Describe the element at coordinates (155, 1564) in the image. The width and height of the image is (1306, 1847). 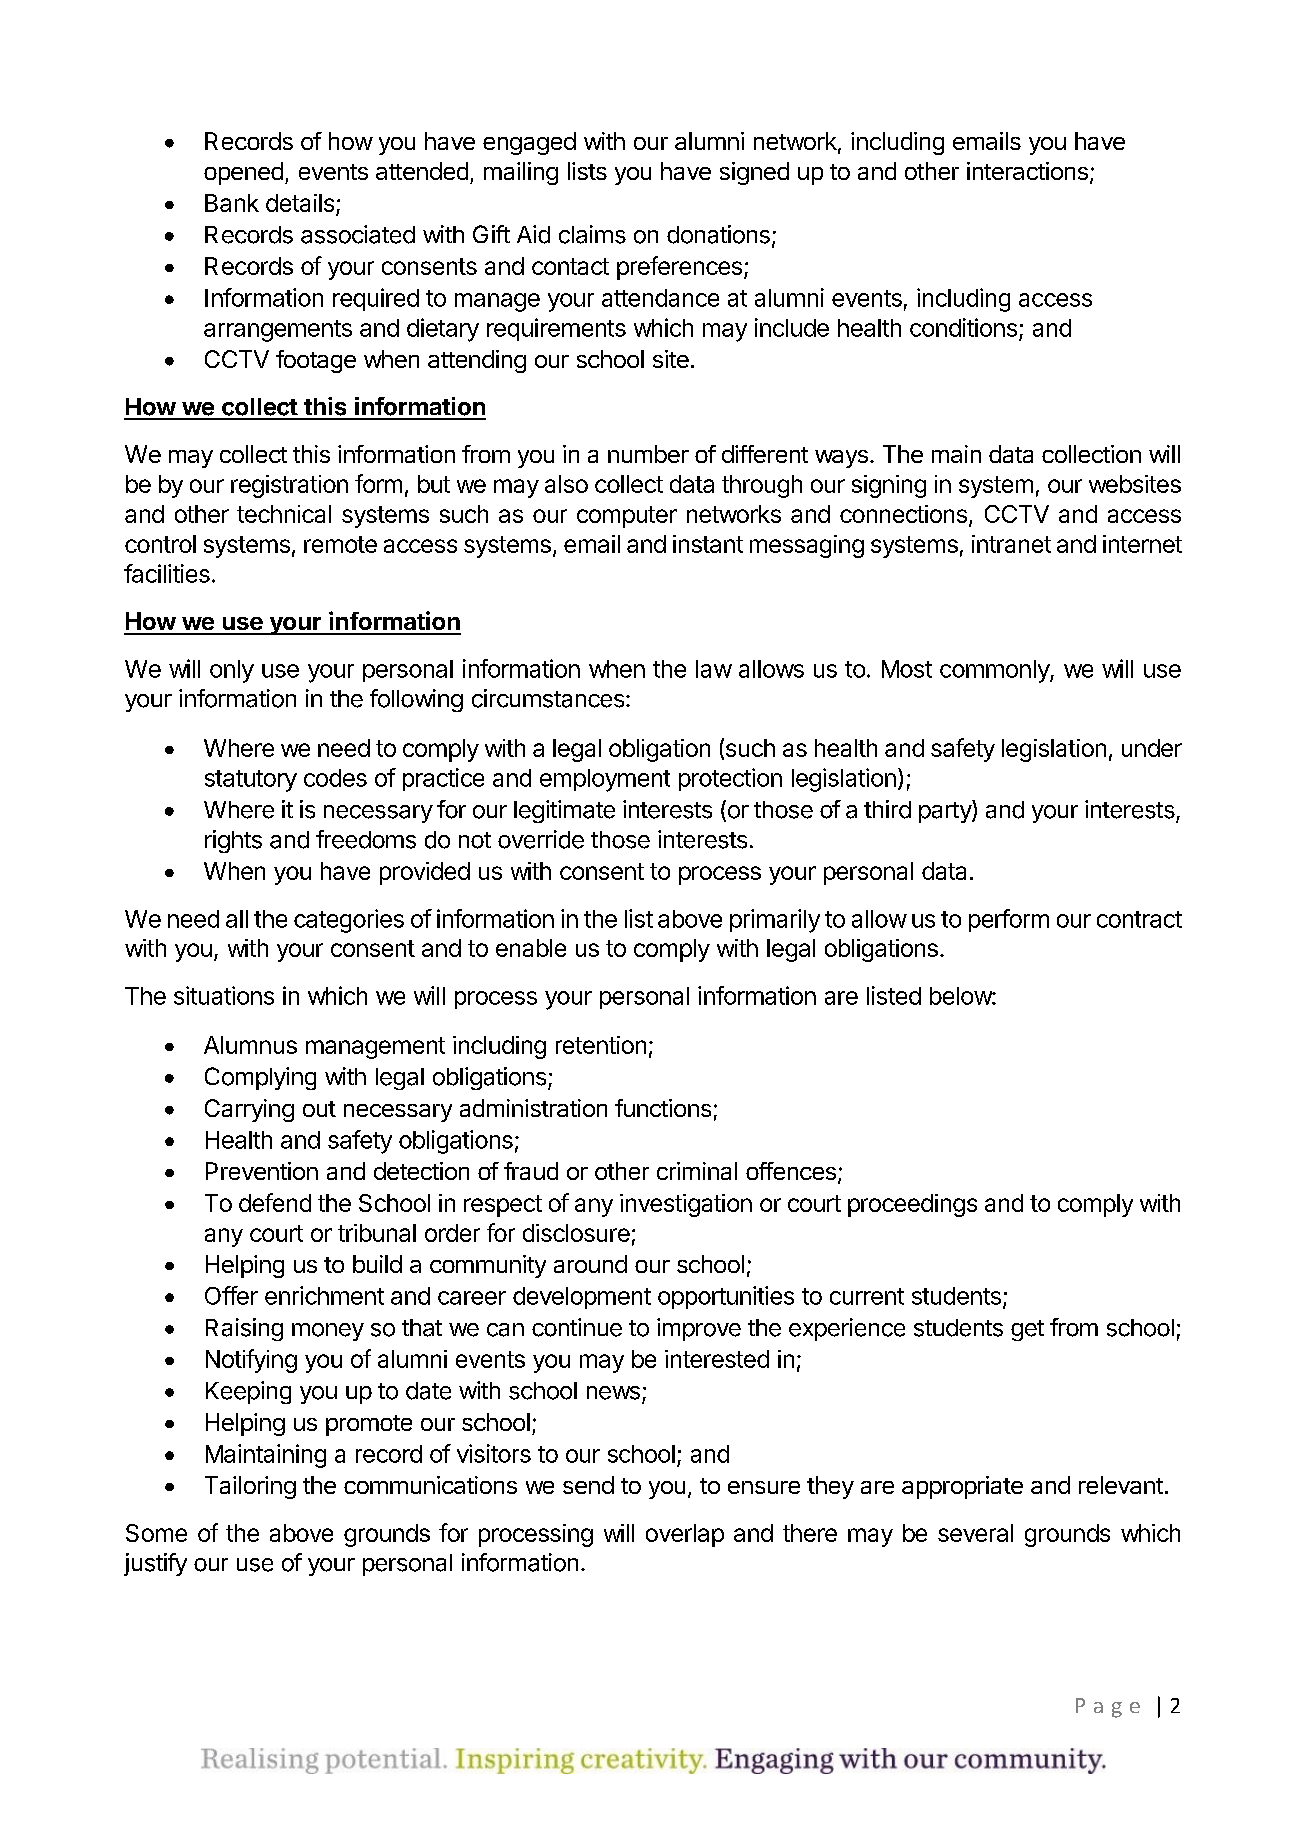
I see `justify` at that location.
